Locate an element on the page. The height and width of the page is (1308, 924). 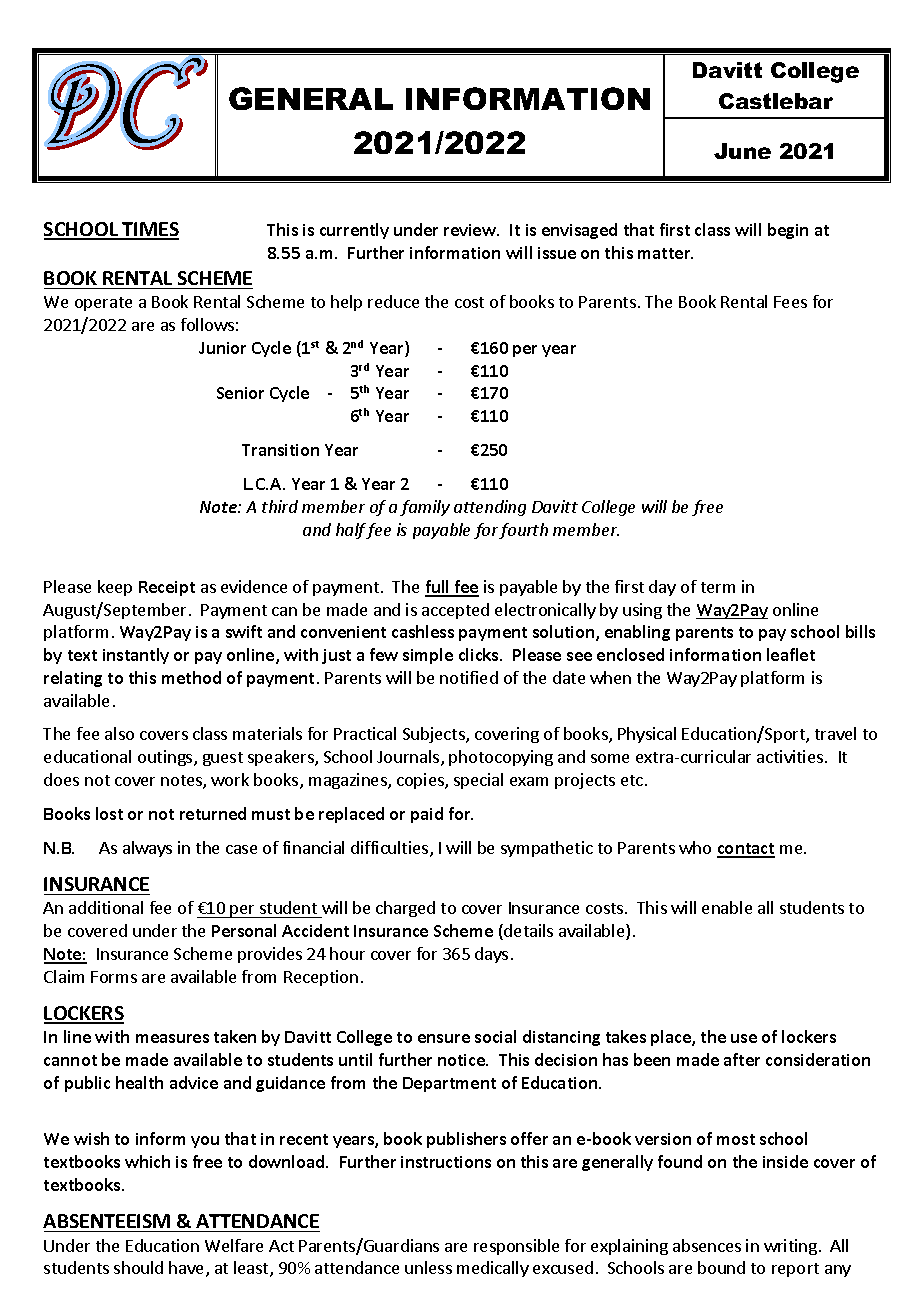
Receipt is located at coordinates (167, 588).
